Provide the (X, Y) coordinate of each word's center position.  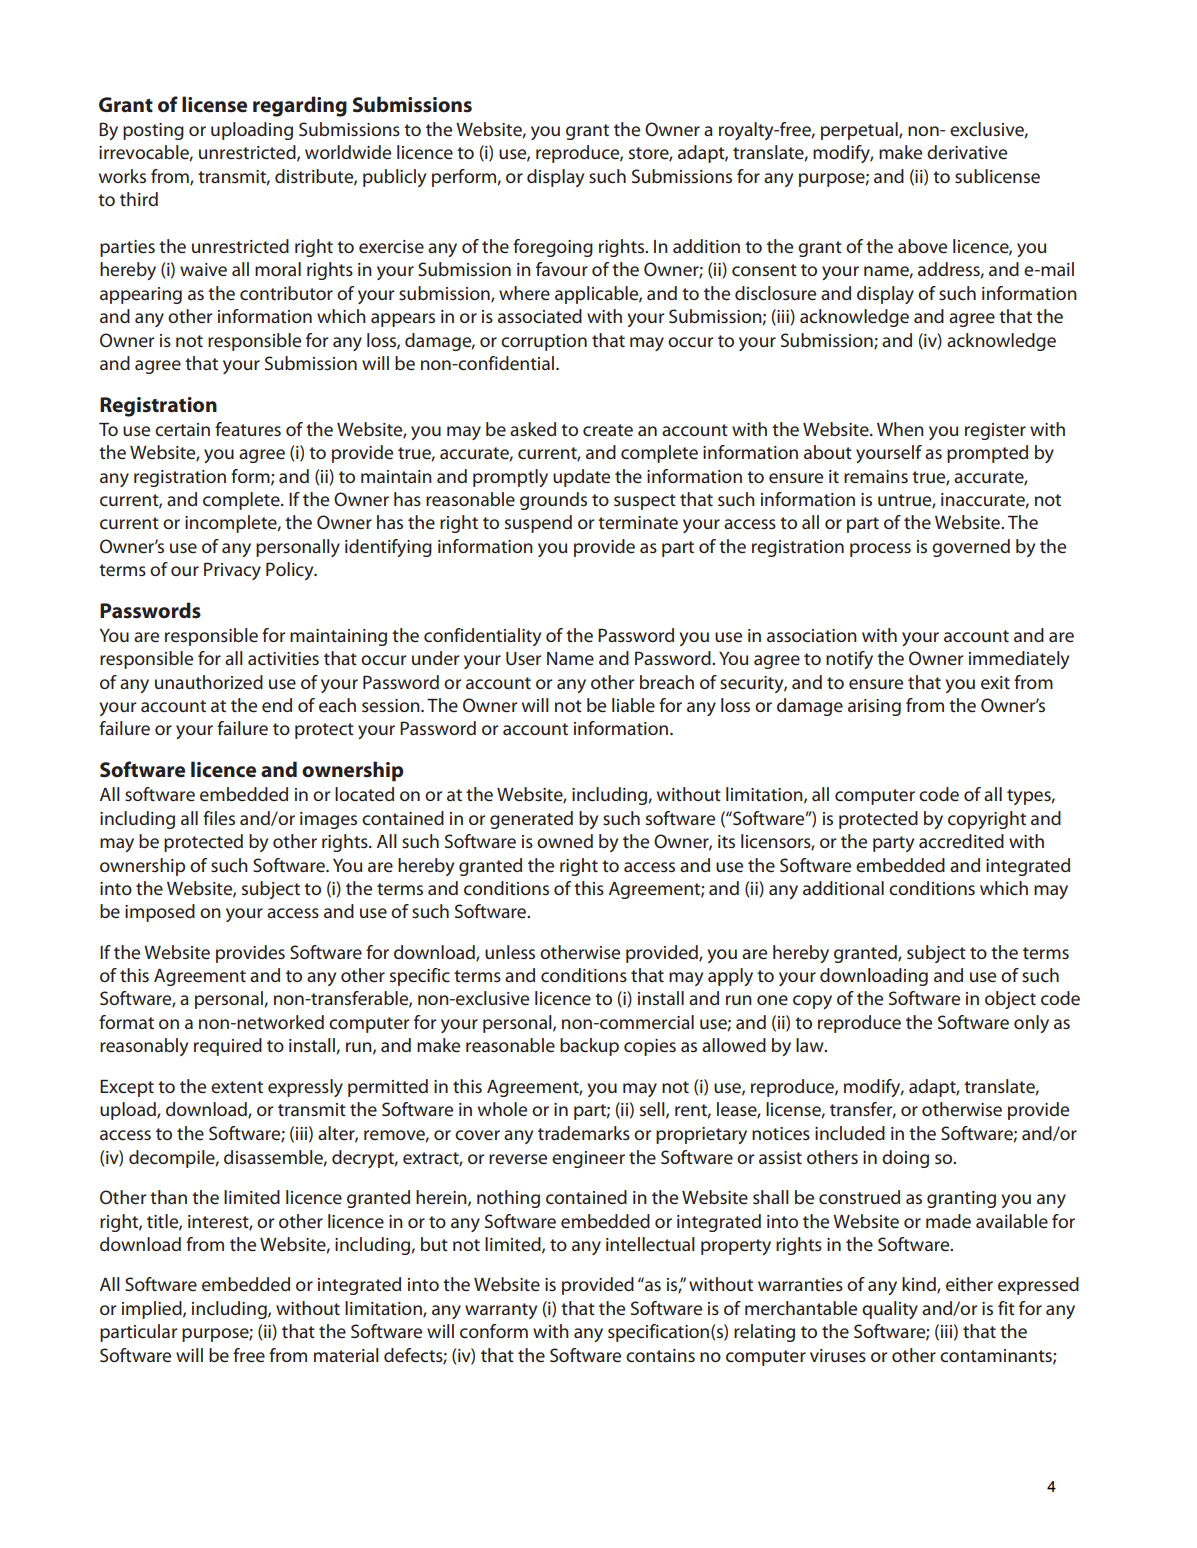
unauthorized (209, 682)
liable (633, 705)
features (248, 429)
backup (589, 1047)
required (228, 1047)
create (608, 430)
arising (874, 707)
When (900, 429)
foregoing (553, 248)
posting (153, 131)
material (346, 1355)
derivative (967, 152)
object (1010, 1000)
